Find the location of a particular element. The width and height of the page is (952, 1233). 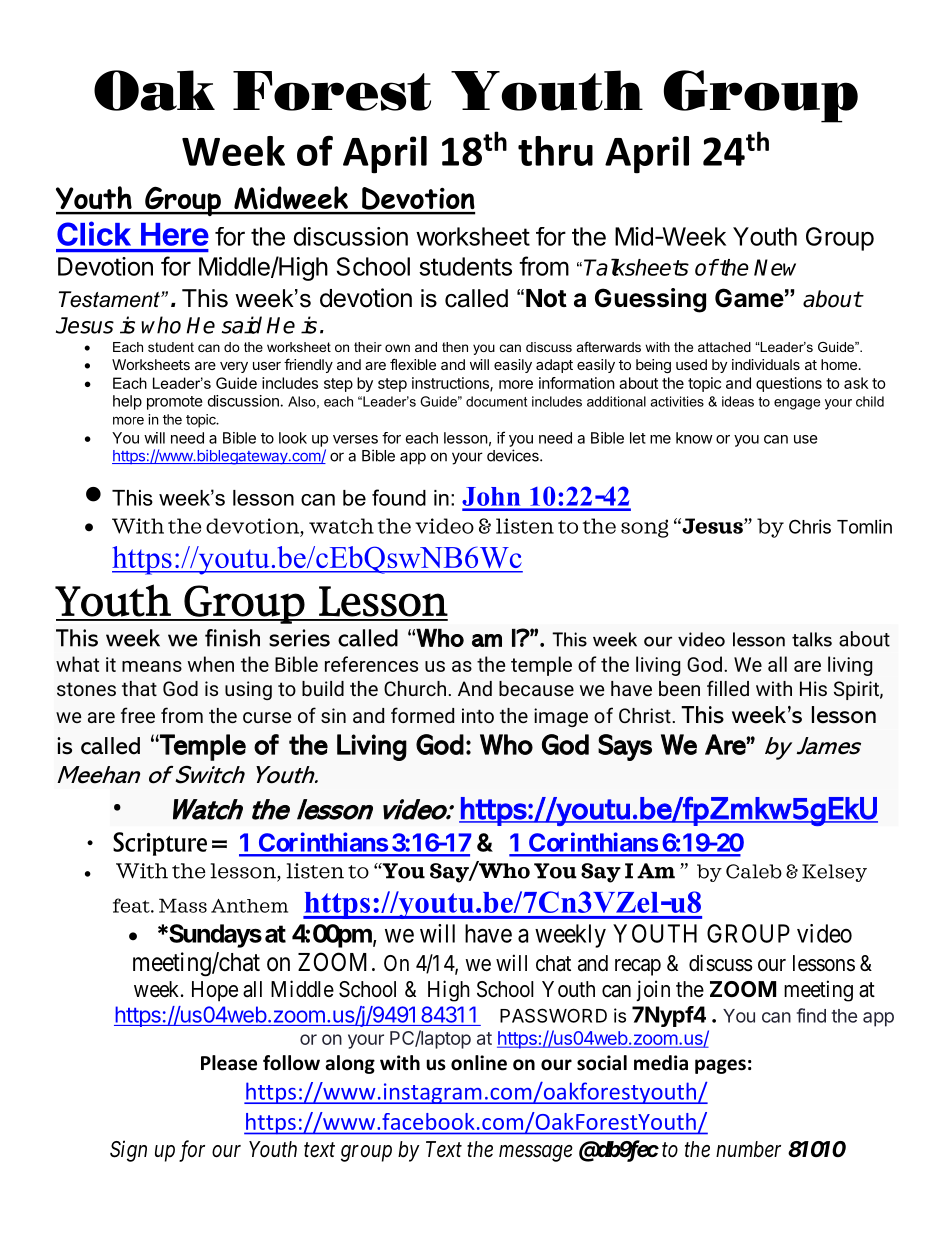

Scripture is located at coordinates (160, 844).
